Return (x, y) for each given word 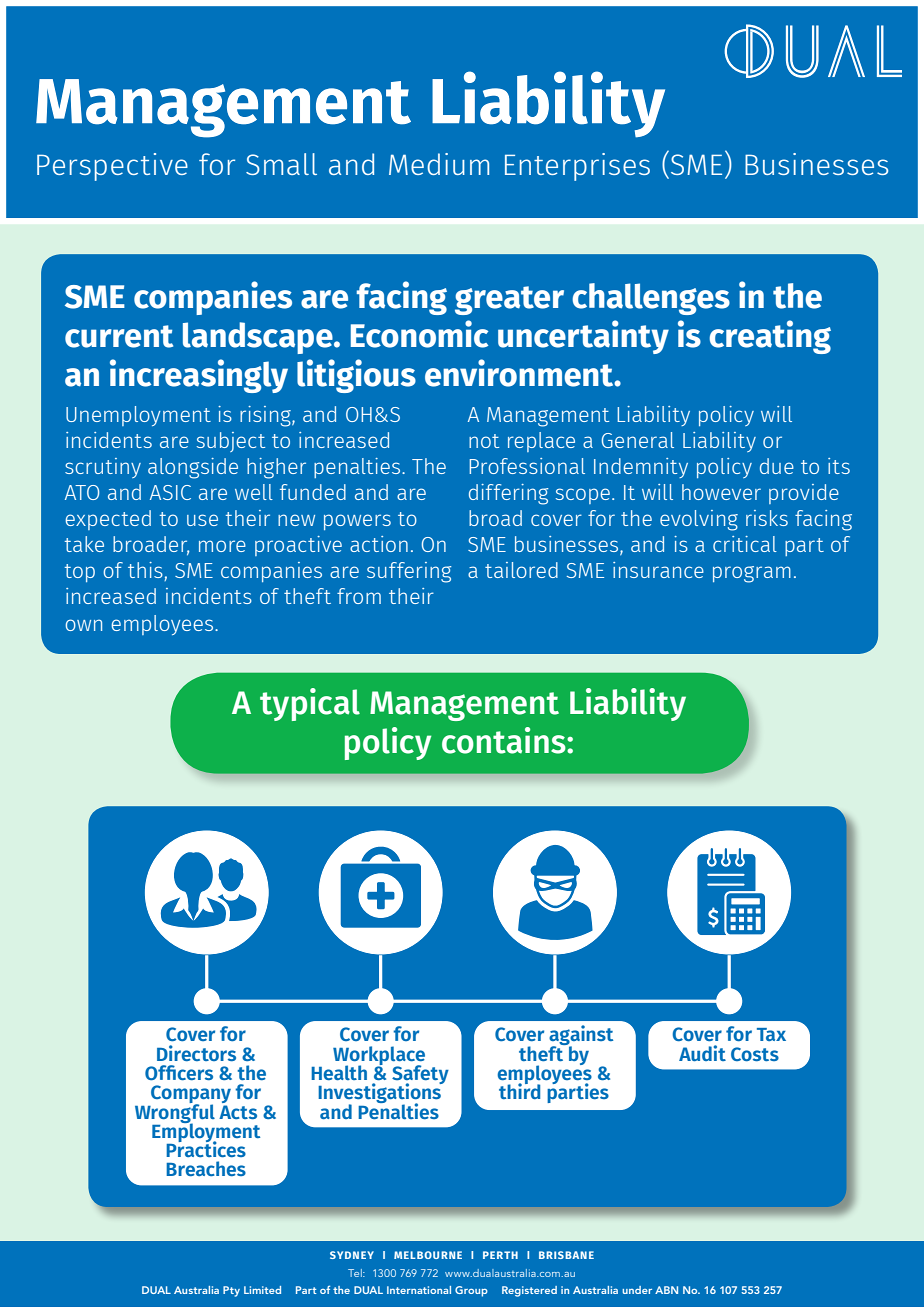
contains (505, 740)
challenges (651, 299)
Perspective (112, 167)
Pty (231, 1291)
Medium (439, 164)
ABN (666, 1290)
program (752, 574)
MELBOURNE (428, 1255)
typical (310, 704)
